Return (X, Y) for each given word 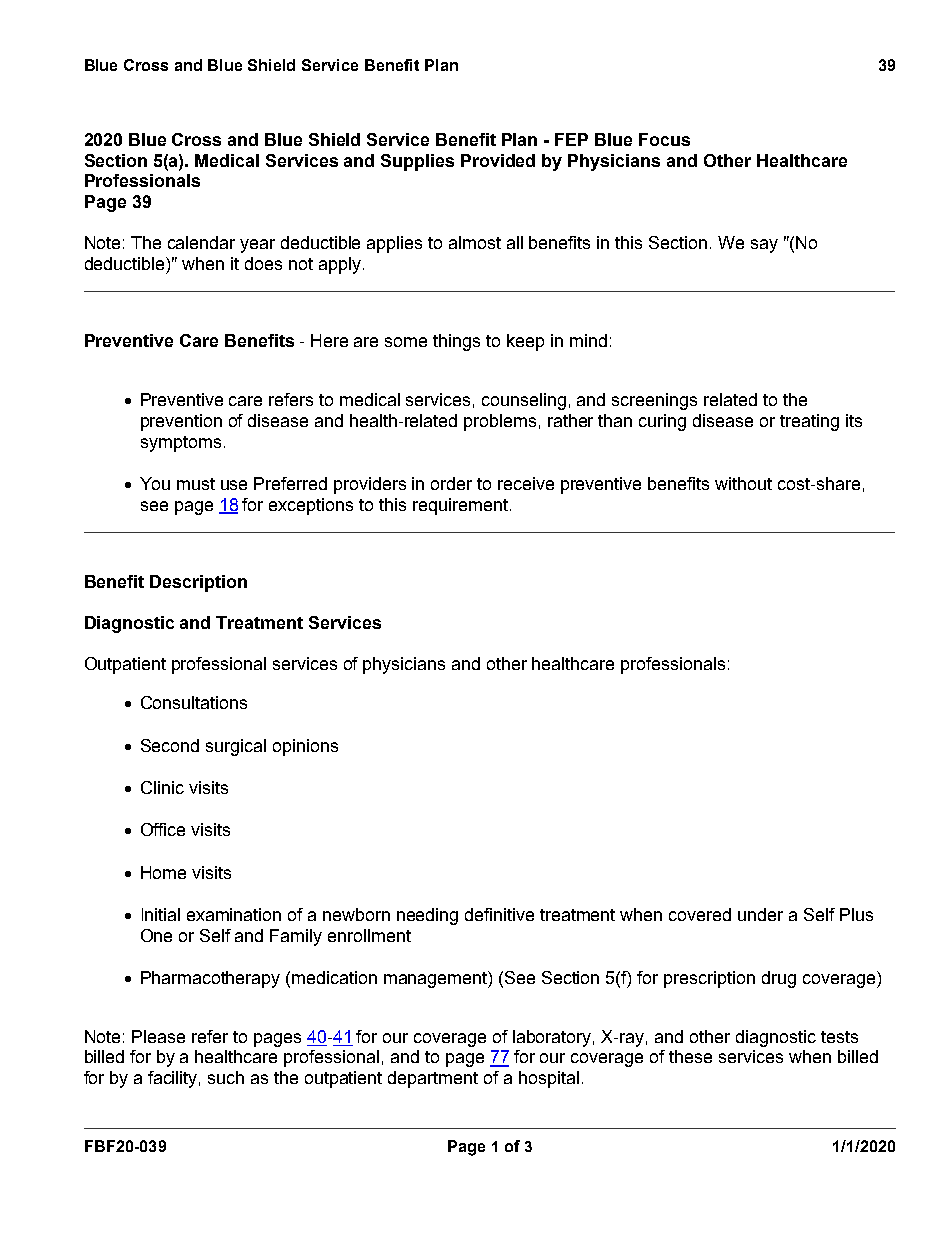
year (257, 246)
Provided (498, 160)
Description (198, 583)
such (226, 1077)
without (743, 483)
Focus (664, 139)
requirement (460, 506)
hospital (549, 1079)
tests (839, 1037)
